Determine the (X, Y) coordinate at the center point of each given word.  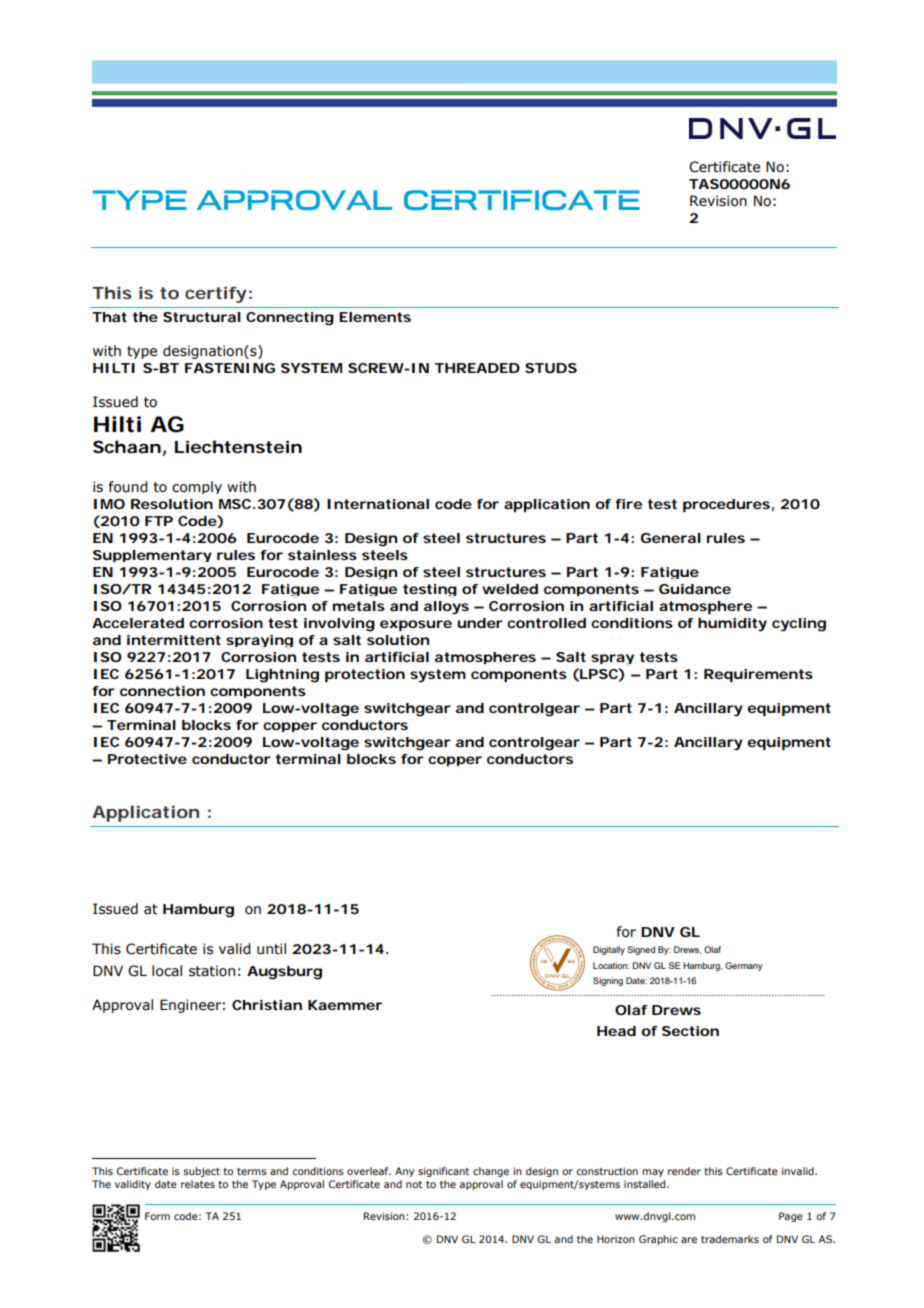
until (271, 949)
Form (157, 1216)
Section (690, 1031)
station (212, 971)
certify (216, 294)
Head (616, 1031)
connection (162, 691)
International (378, 504)
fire (628, 504)
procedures (726, 505)
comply (197, 487)
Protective (147, 759)
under (480, 623)
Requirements (758, 675)
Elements (375, 317)
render (684, 1171)
